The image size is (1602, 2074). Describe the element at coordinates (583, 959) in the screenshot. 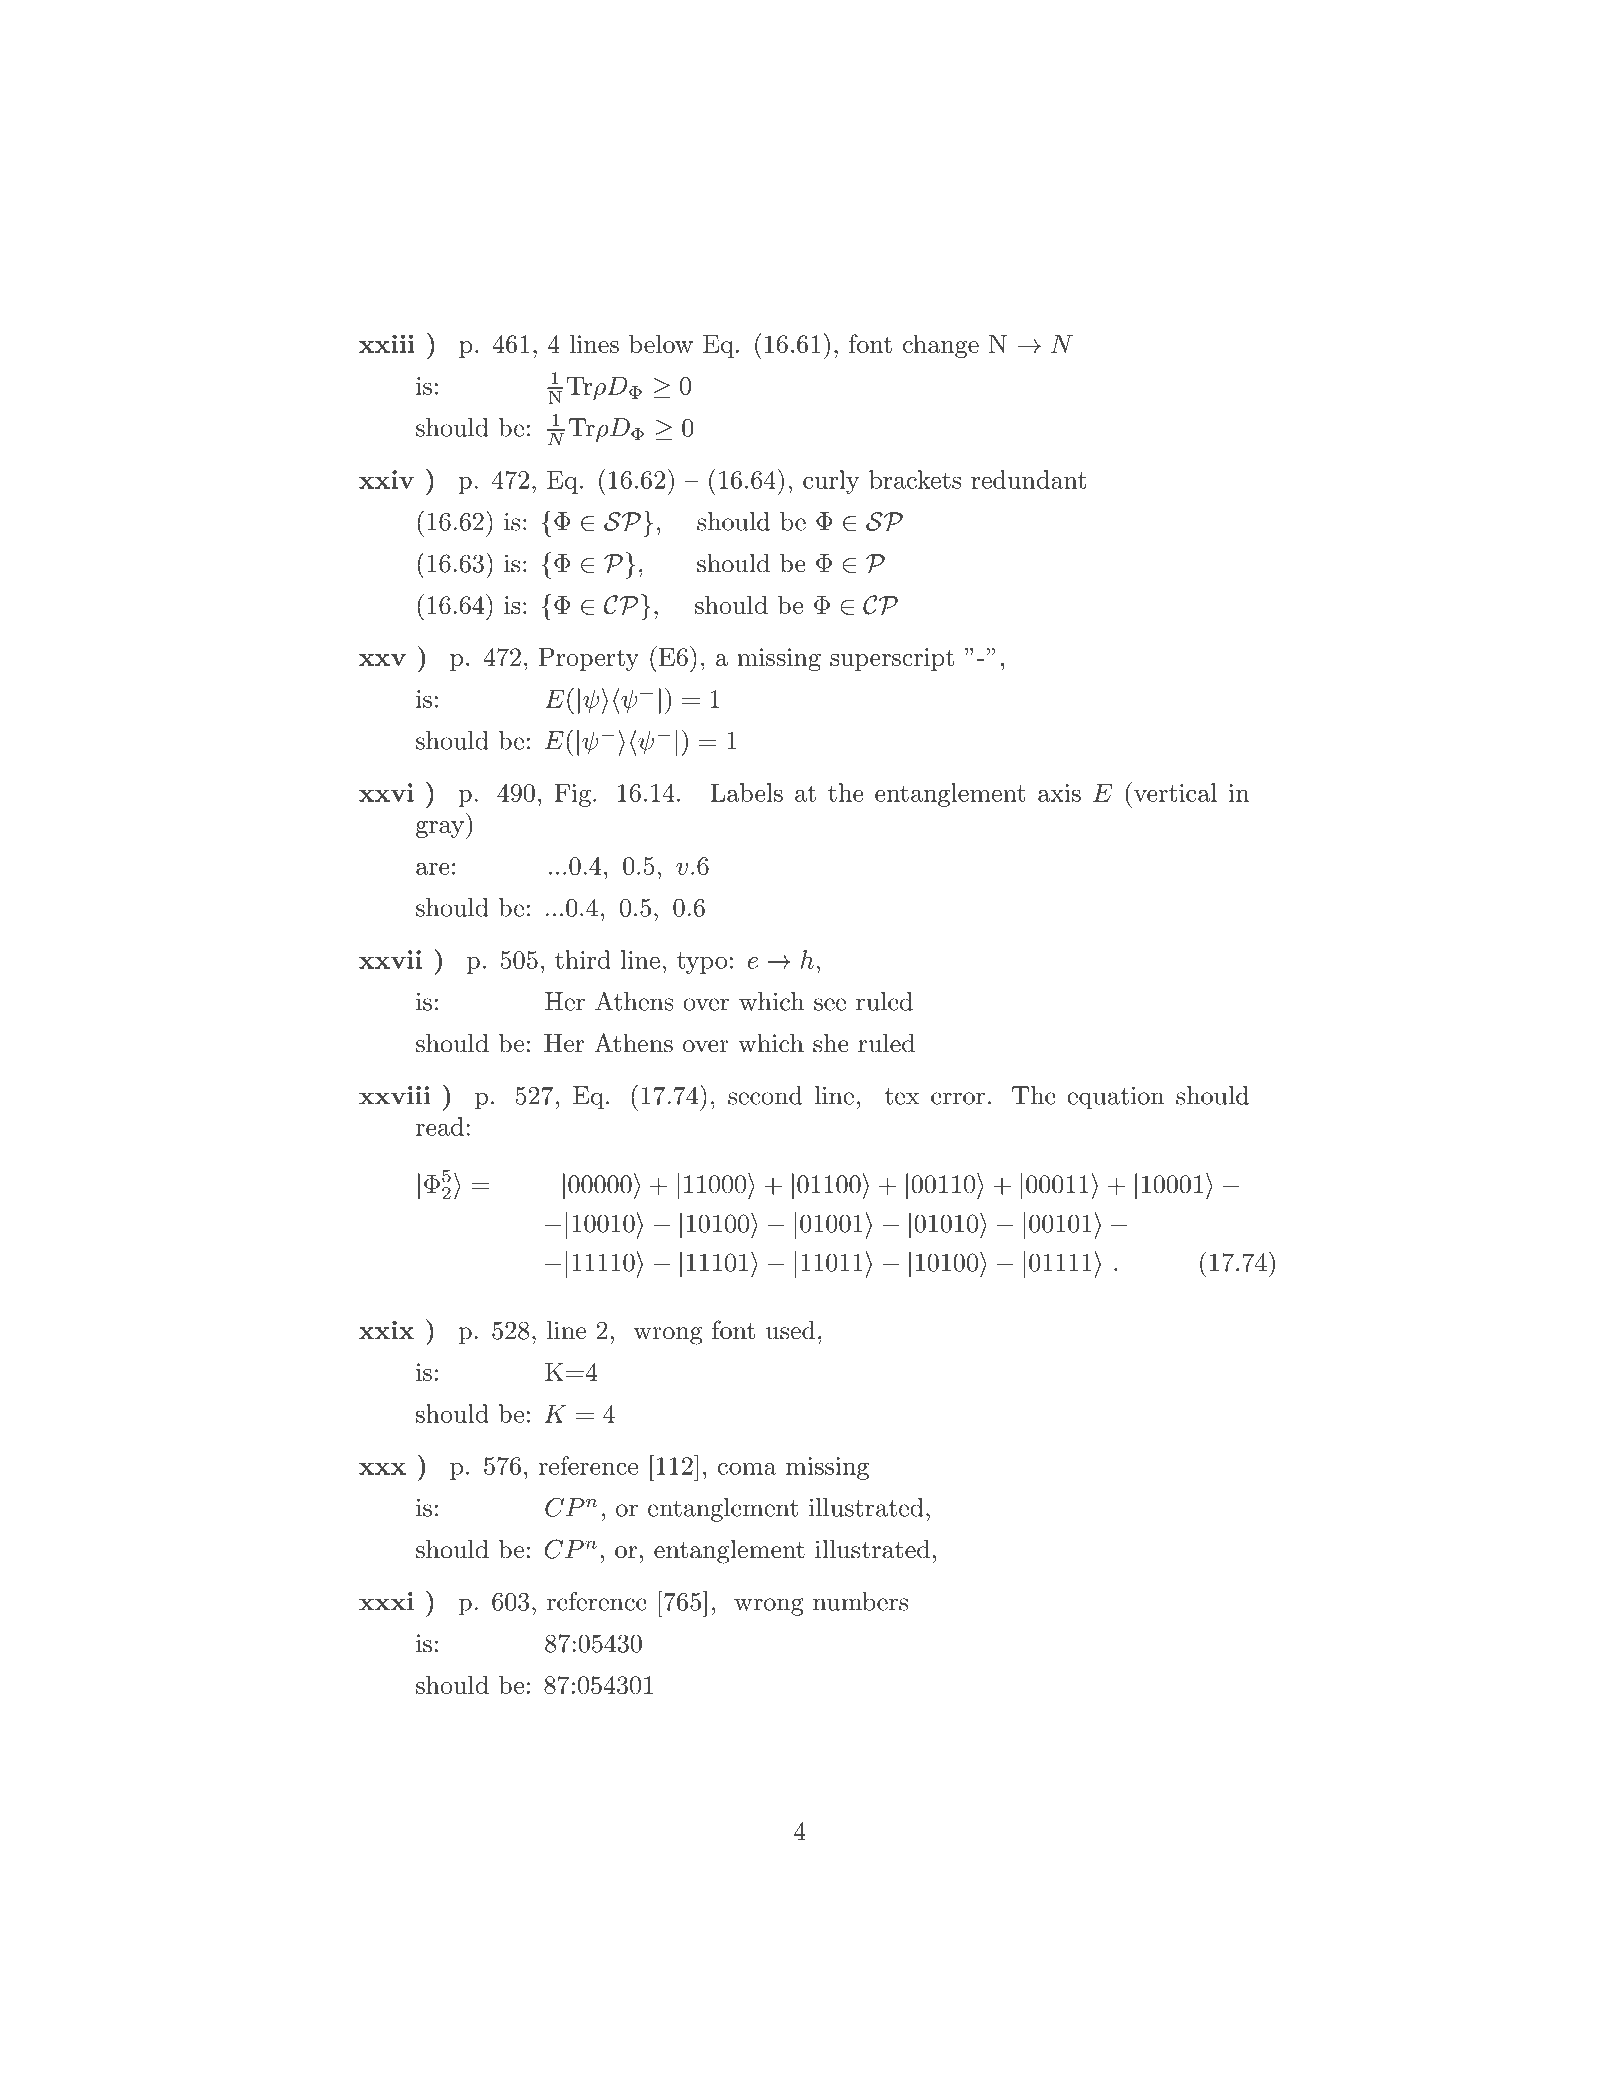

I see `third` at that location.
